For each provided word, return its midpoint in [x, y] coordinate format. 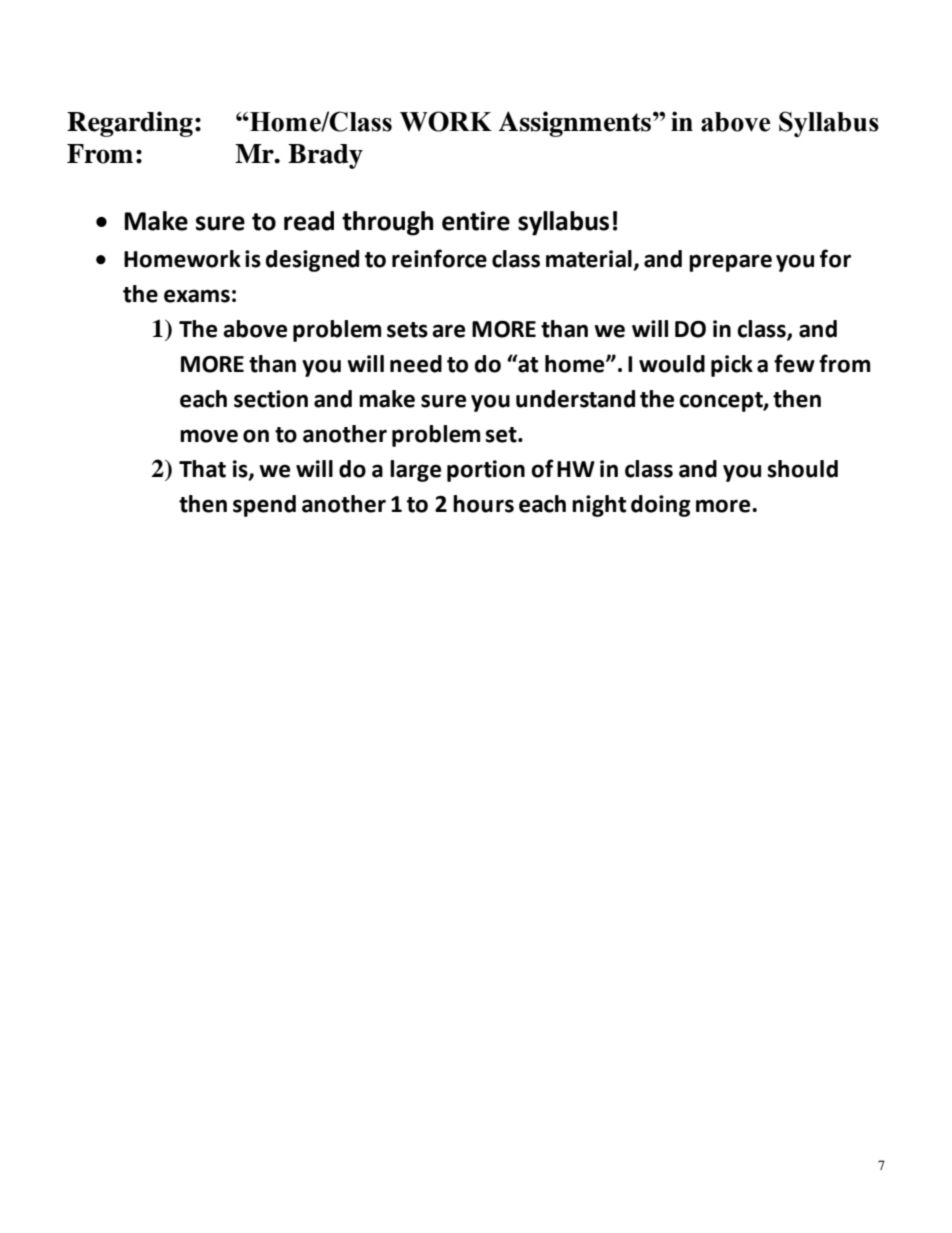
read [309, 221]
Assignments [574, 124]
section [271, 399]
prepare [730, 263]
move [209, 436]
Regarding [130, 124]
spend [264, 506]
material [590, 260]
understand [575, 399]
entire [476, 221]
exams [197, 296]
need [416, 364]
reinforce [439, 258]
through [387, 223]
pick [732, 366]
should [803, 469]
